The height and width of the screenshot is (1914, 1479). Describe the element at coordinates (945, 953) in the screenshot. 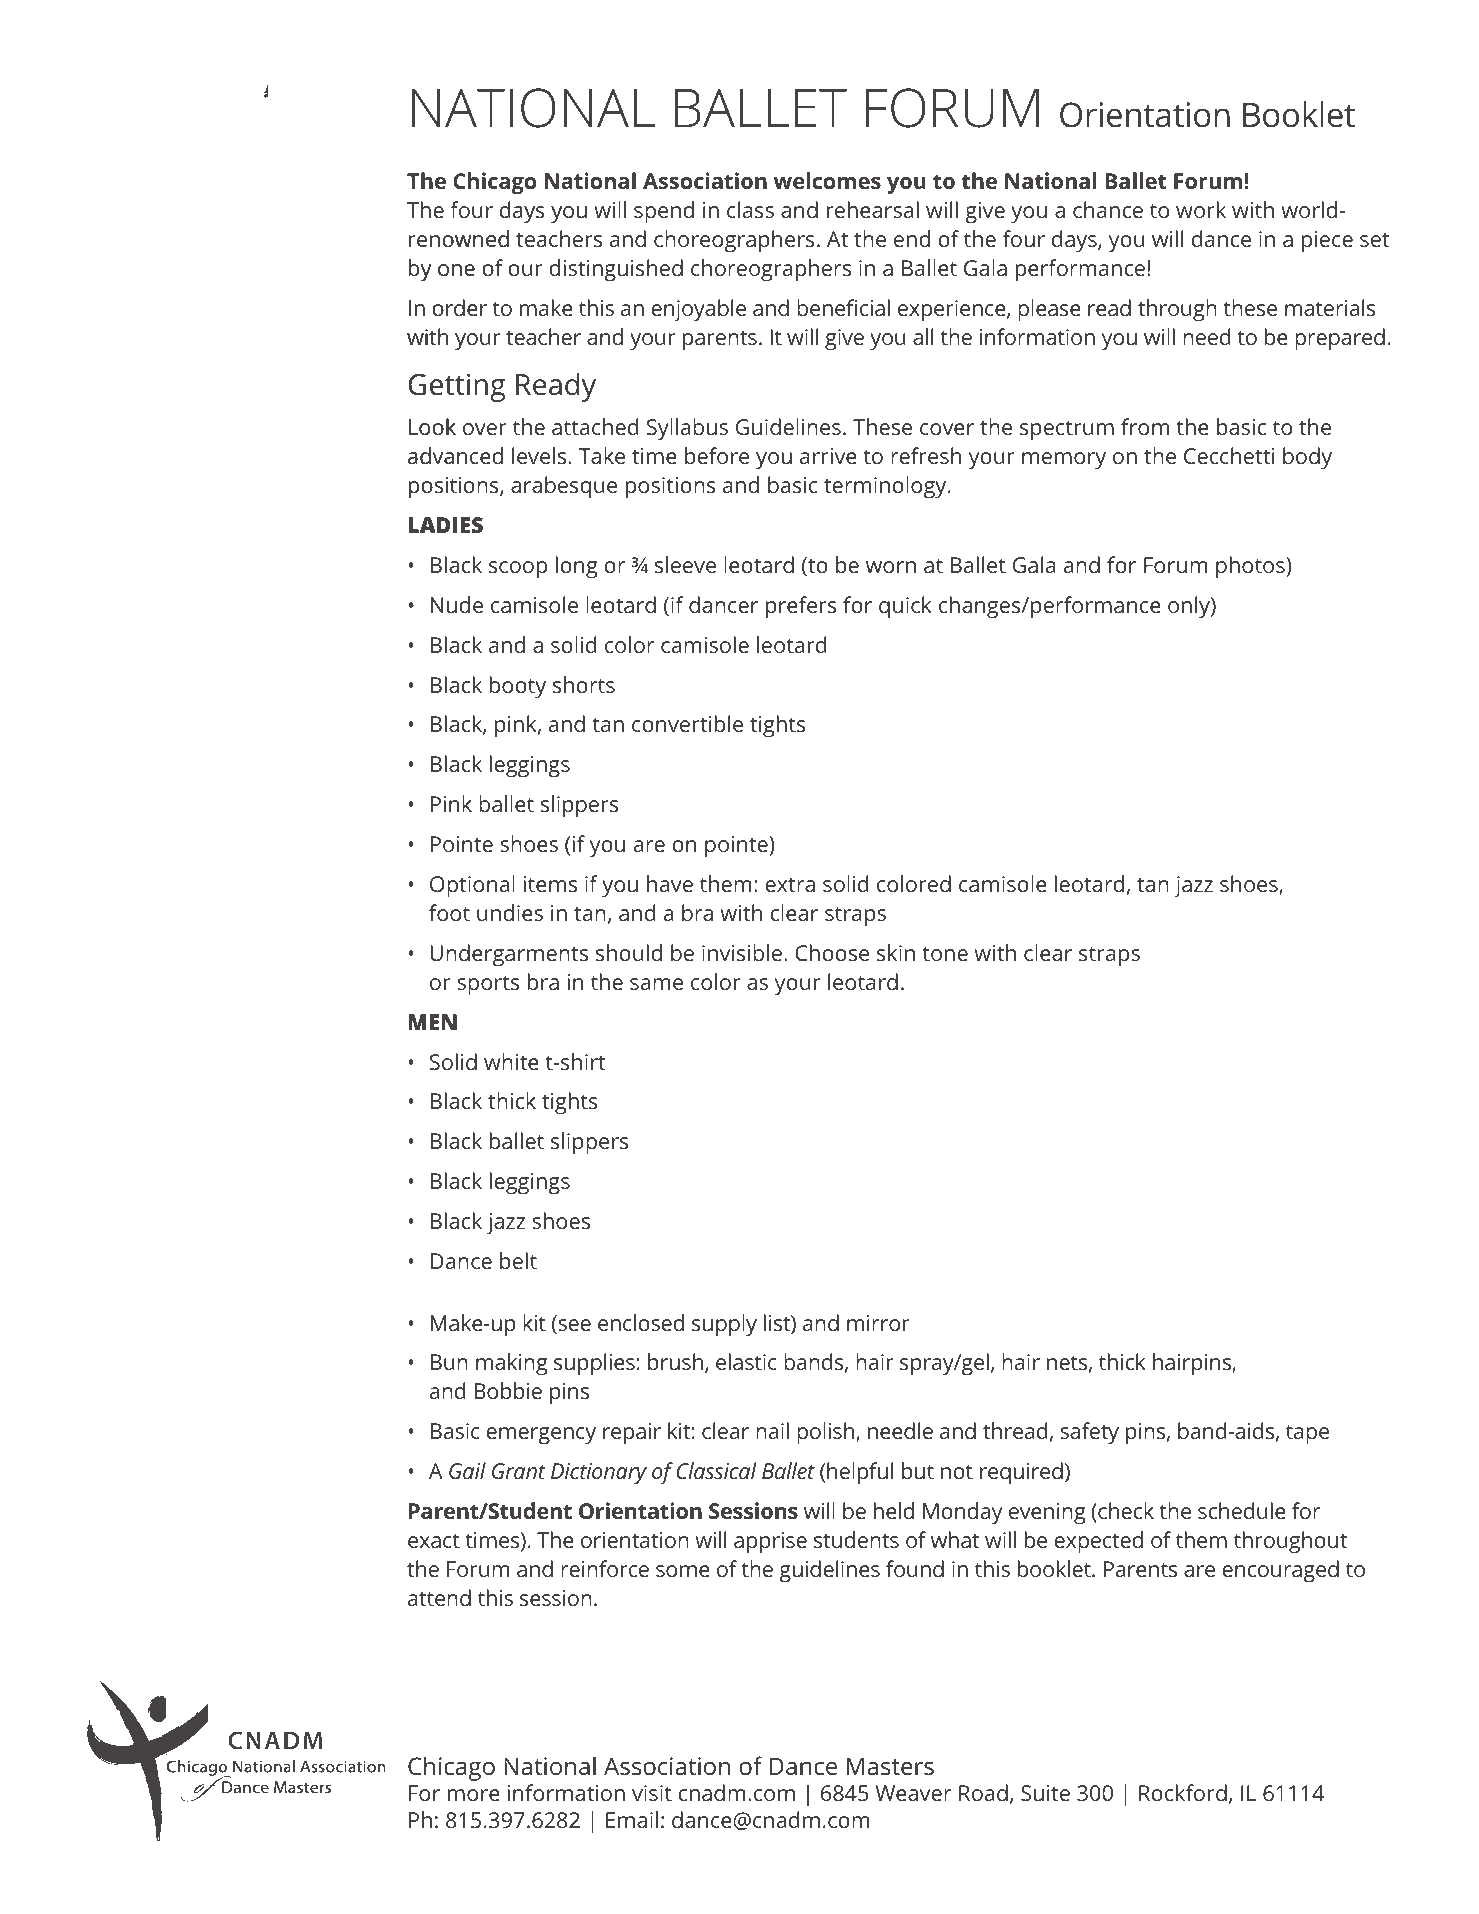

I see `tone` at that location.
